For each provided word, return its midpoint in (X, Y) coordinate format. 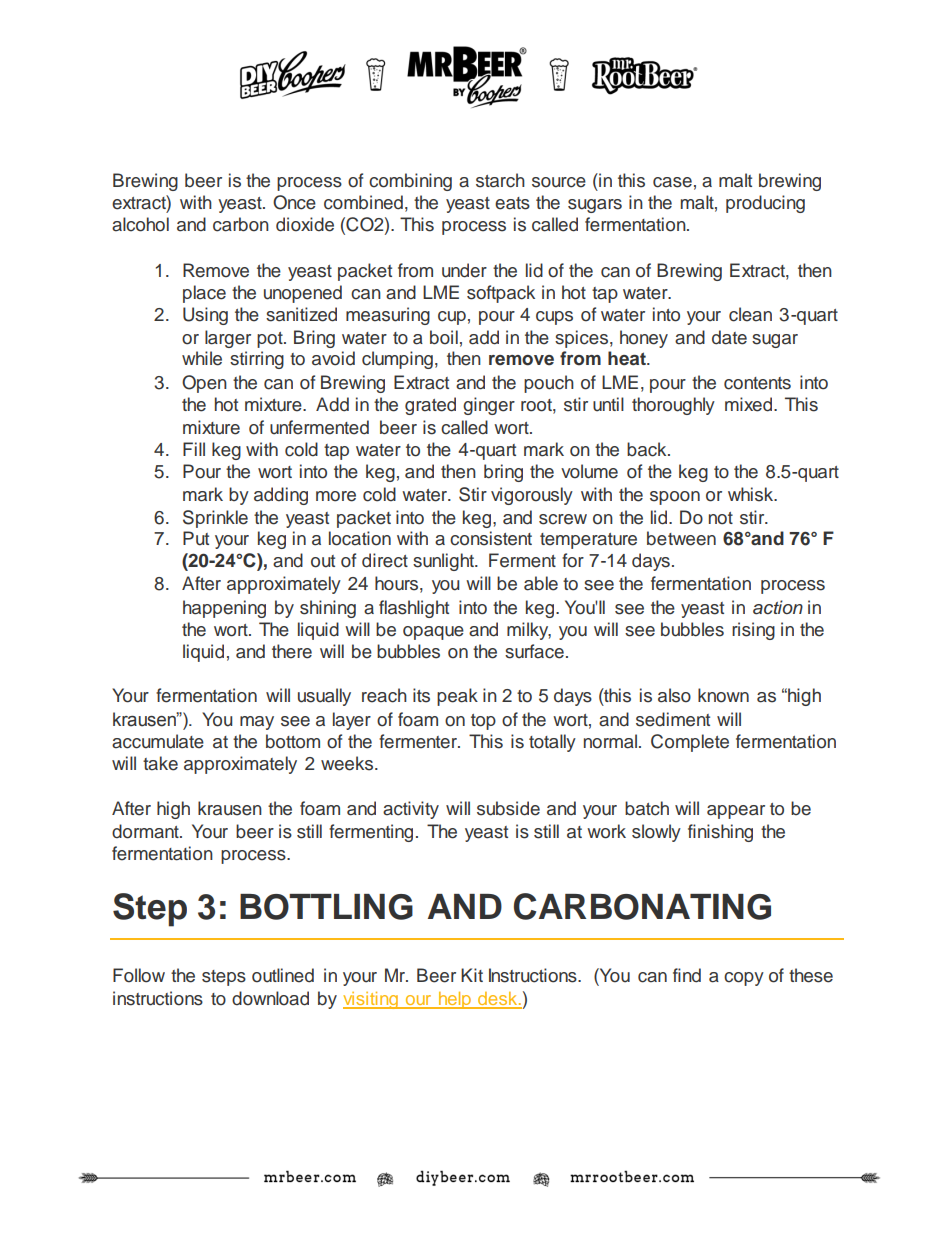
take (160, 763)
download (270, 998)
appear (736, 812)
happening (224, 609)
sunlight (444, 562)
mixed (748, 404)
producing (765, 204)
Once (294, 202)
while (202, 358)
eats (512, 203)
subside (508, 808)
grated (430, 406)
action (778, 607)
